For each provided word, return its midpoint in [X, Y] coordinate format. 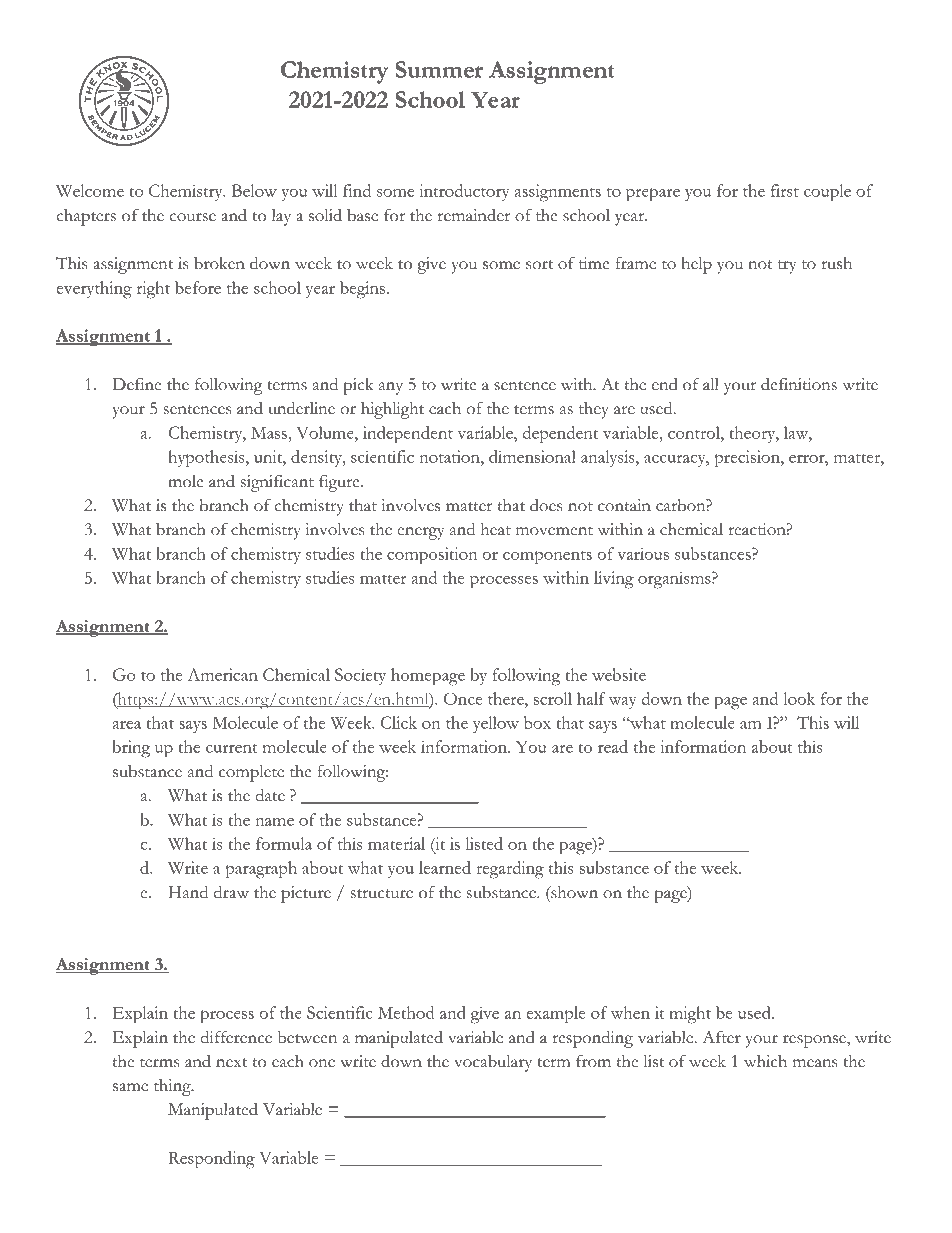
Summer [439, 69]
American [223, 674]
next [231, 1063]
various [643, 553]
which [765, 1061]
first [785, 190]
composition [432, 556]
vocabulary [493, 1063]
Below [254, 190]
